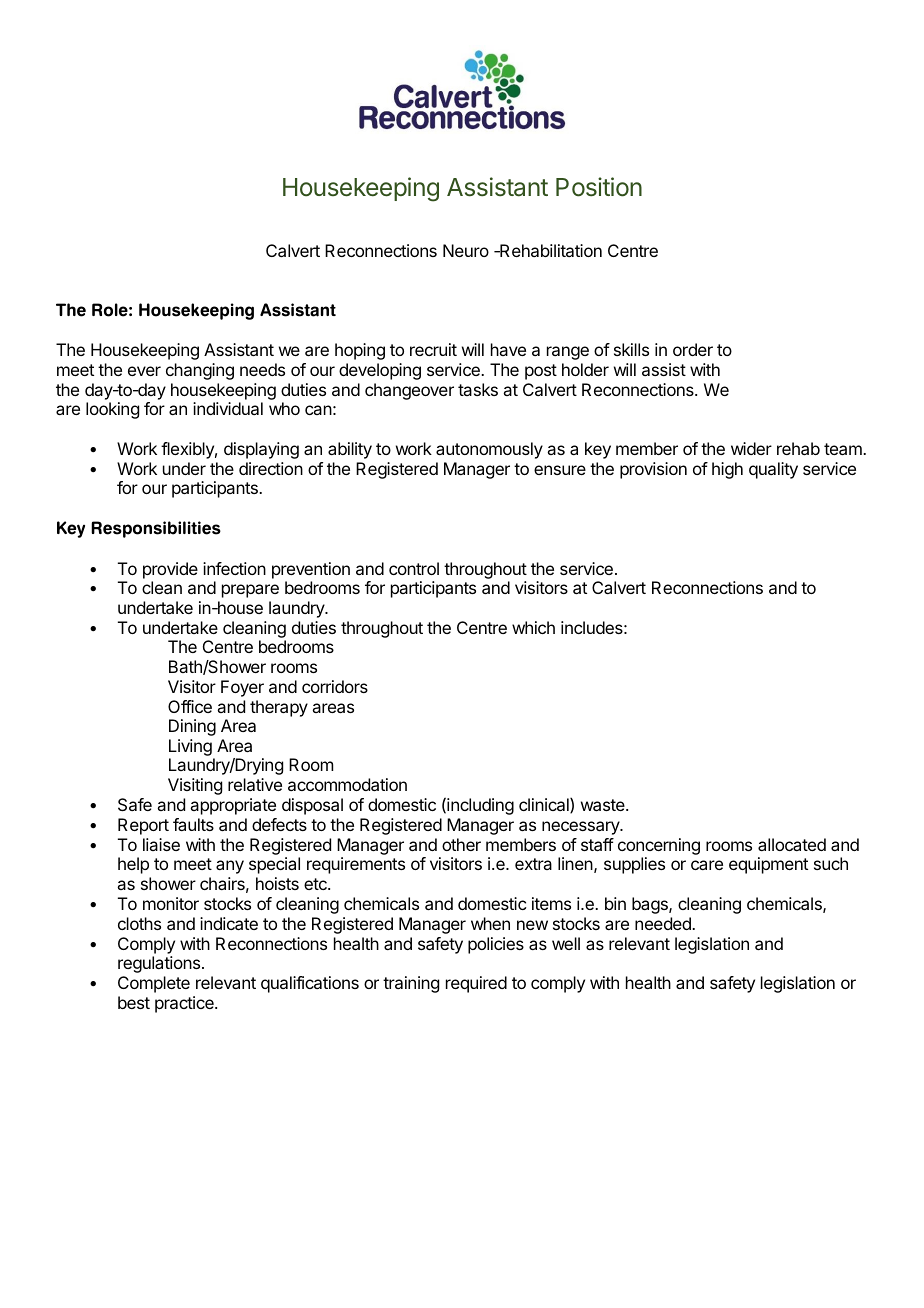 The image size is (924, 1308). Describe the element at coordinates (466, 250) in the screenshot. I see `Neuro` at that location.
